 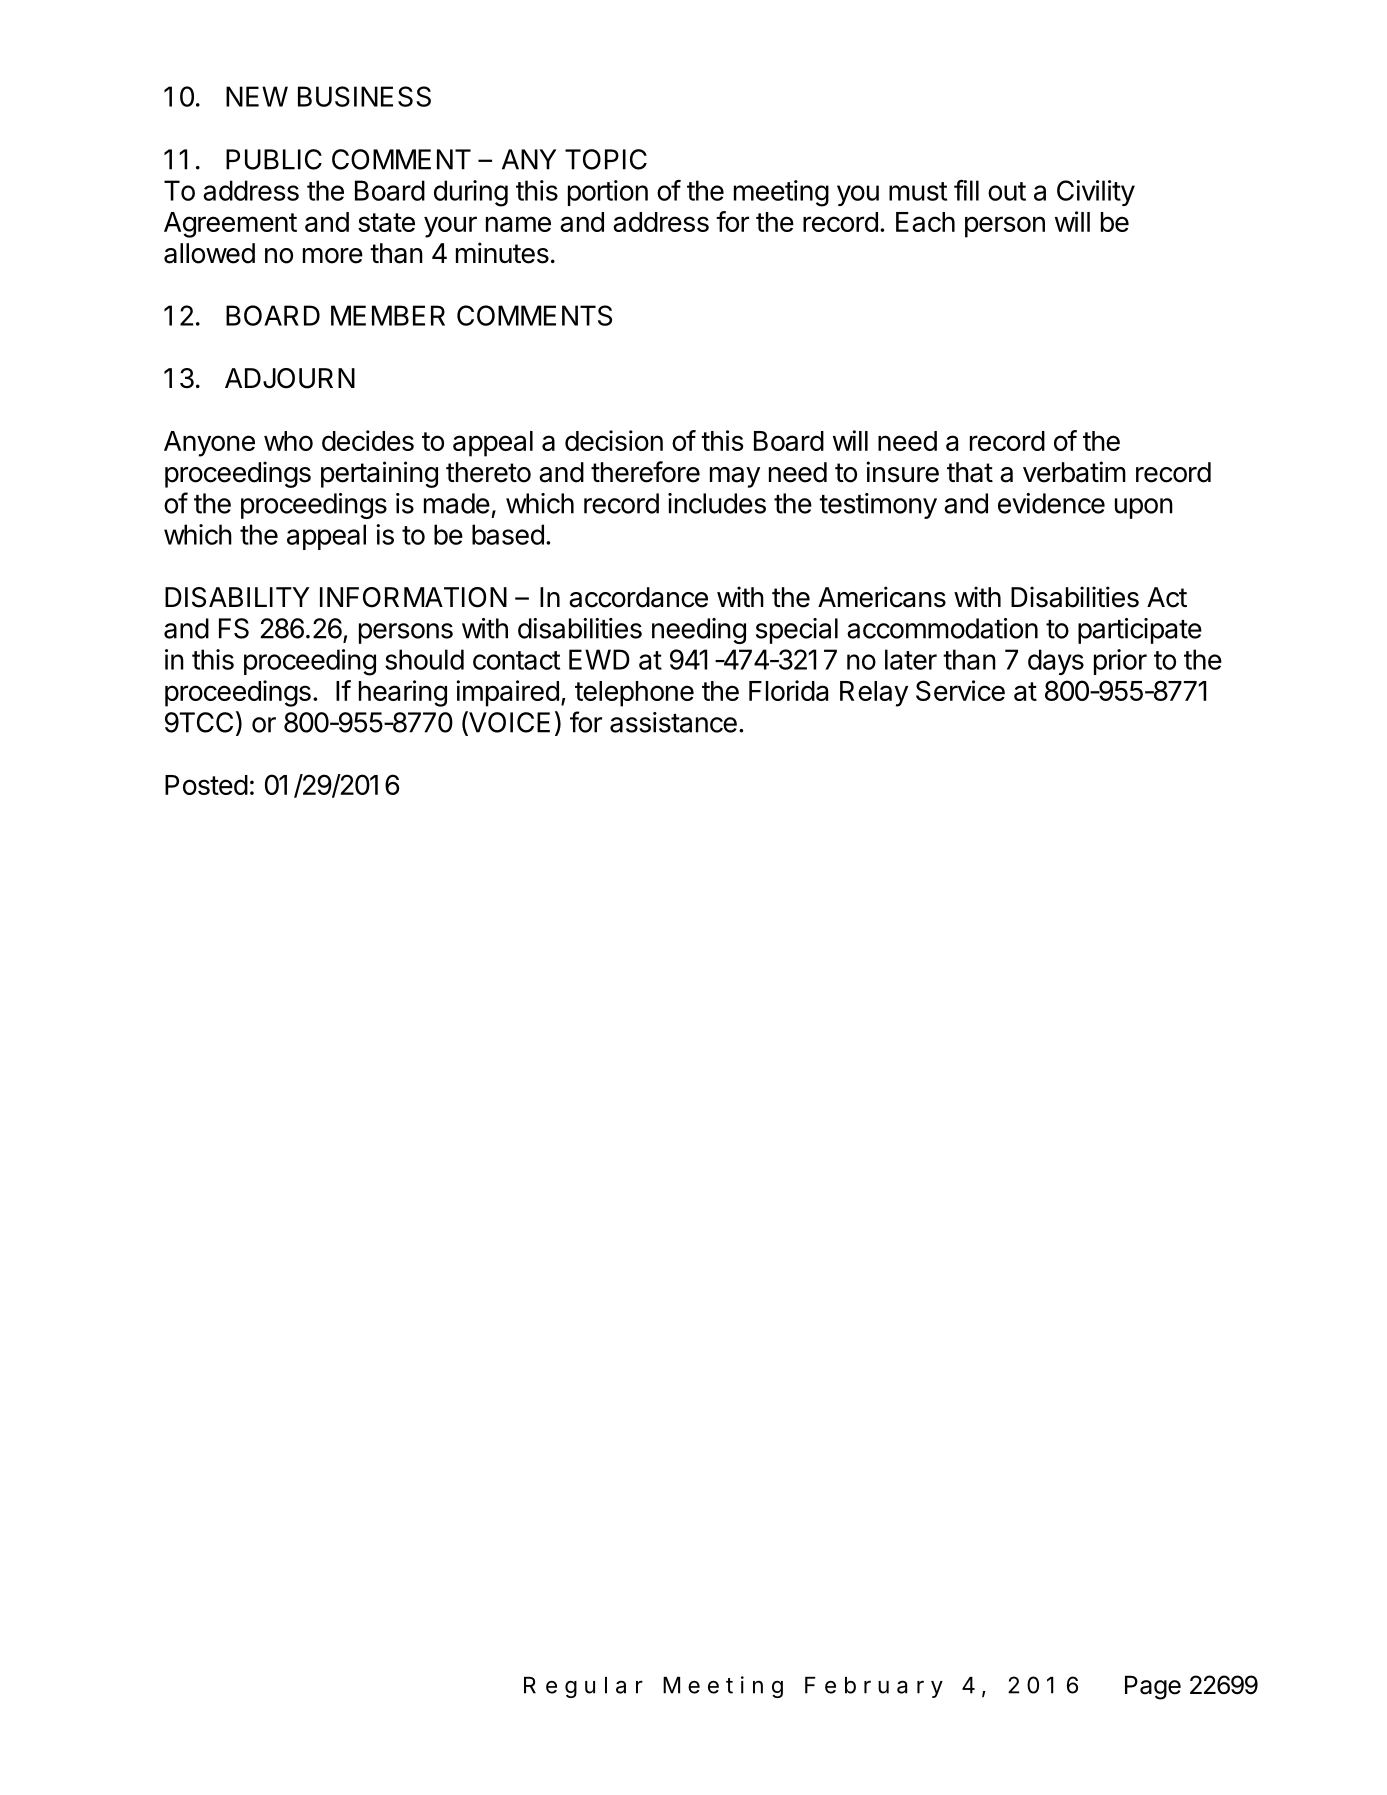 I want to click on out, so click(x=1007, y=191).
